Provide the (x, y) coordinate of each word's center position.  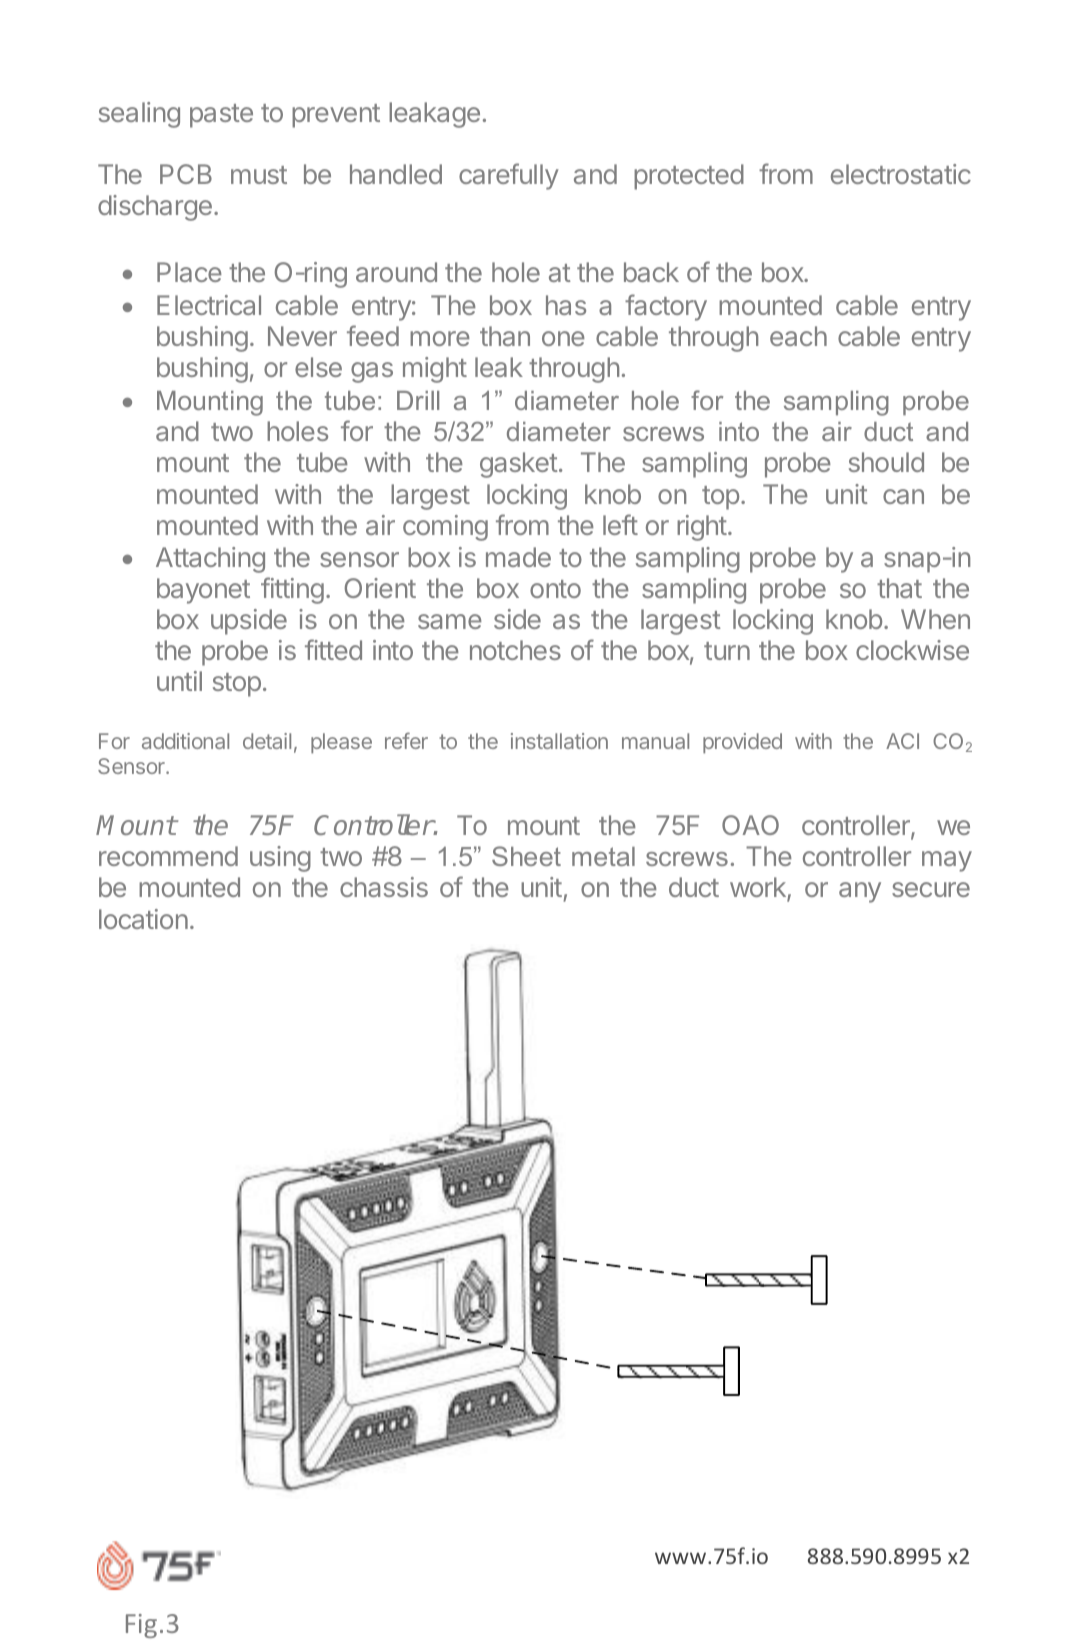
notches (515, 650)
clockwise (912, 650)
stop (237, 685)
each (798, 336)
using (280, 859)
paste (221, 116)
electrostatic (901, 174)
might (435, 370)
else (318, 367)
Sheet (526, 856)
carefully (509, 176)
